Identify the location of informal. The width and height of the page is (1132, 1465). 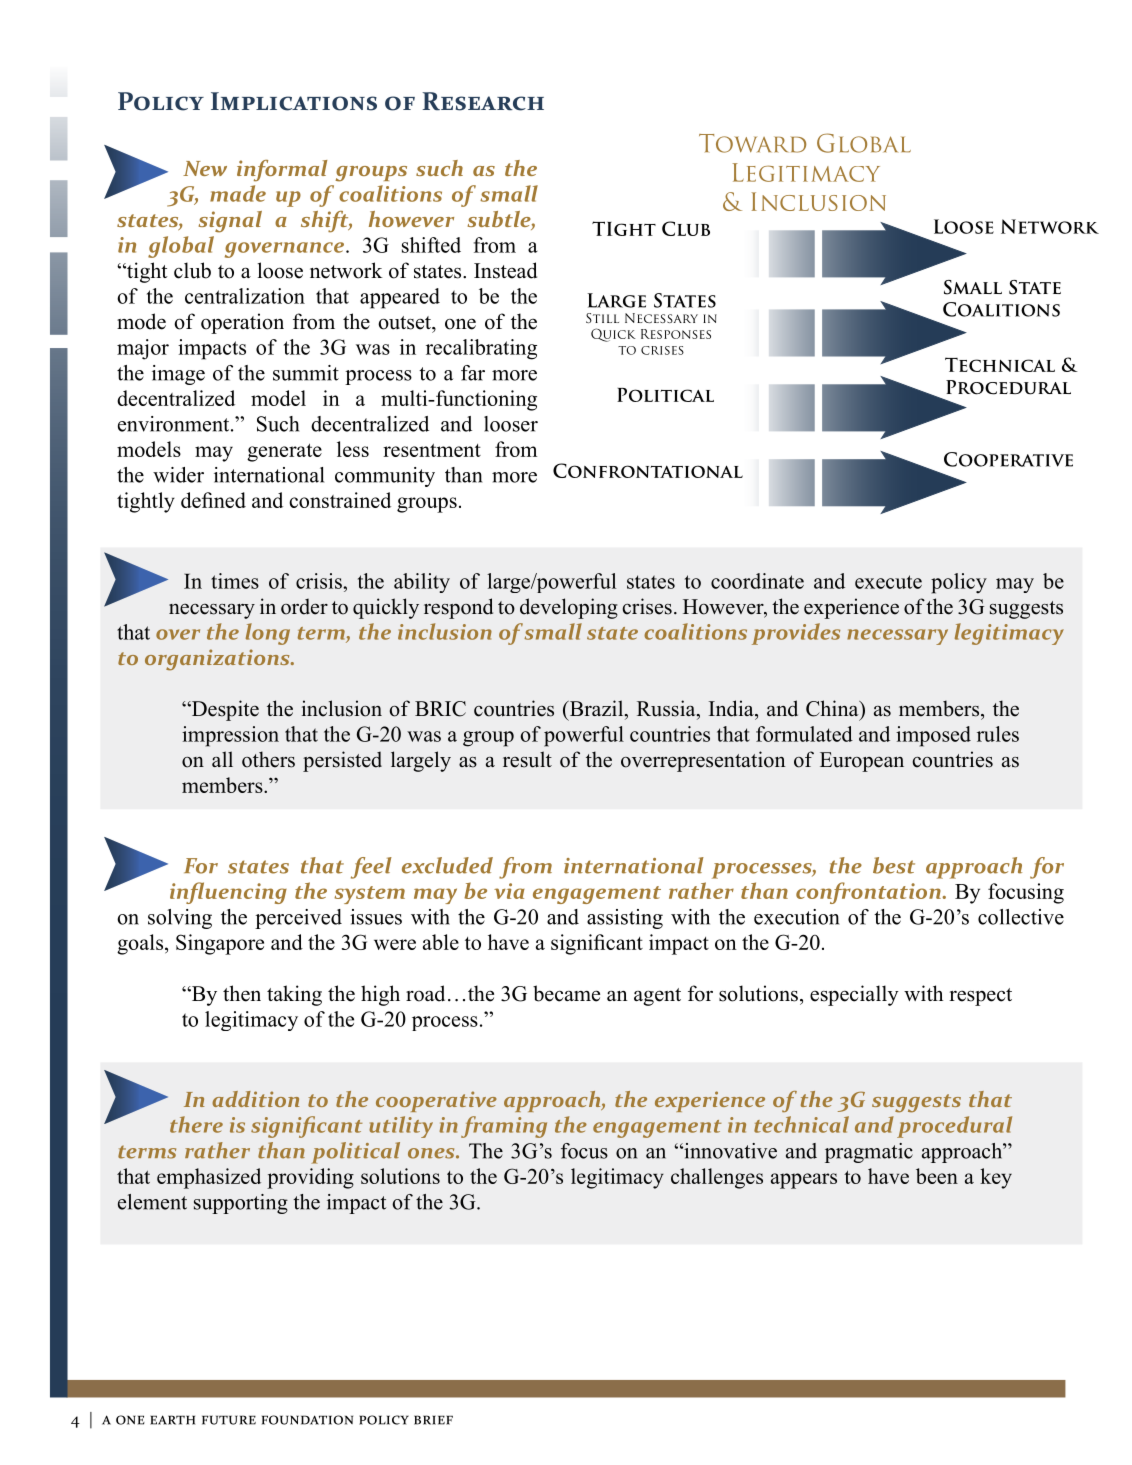
(282, 171).
